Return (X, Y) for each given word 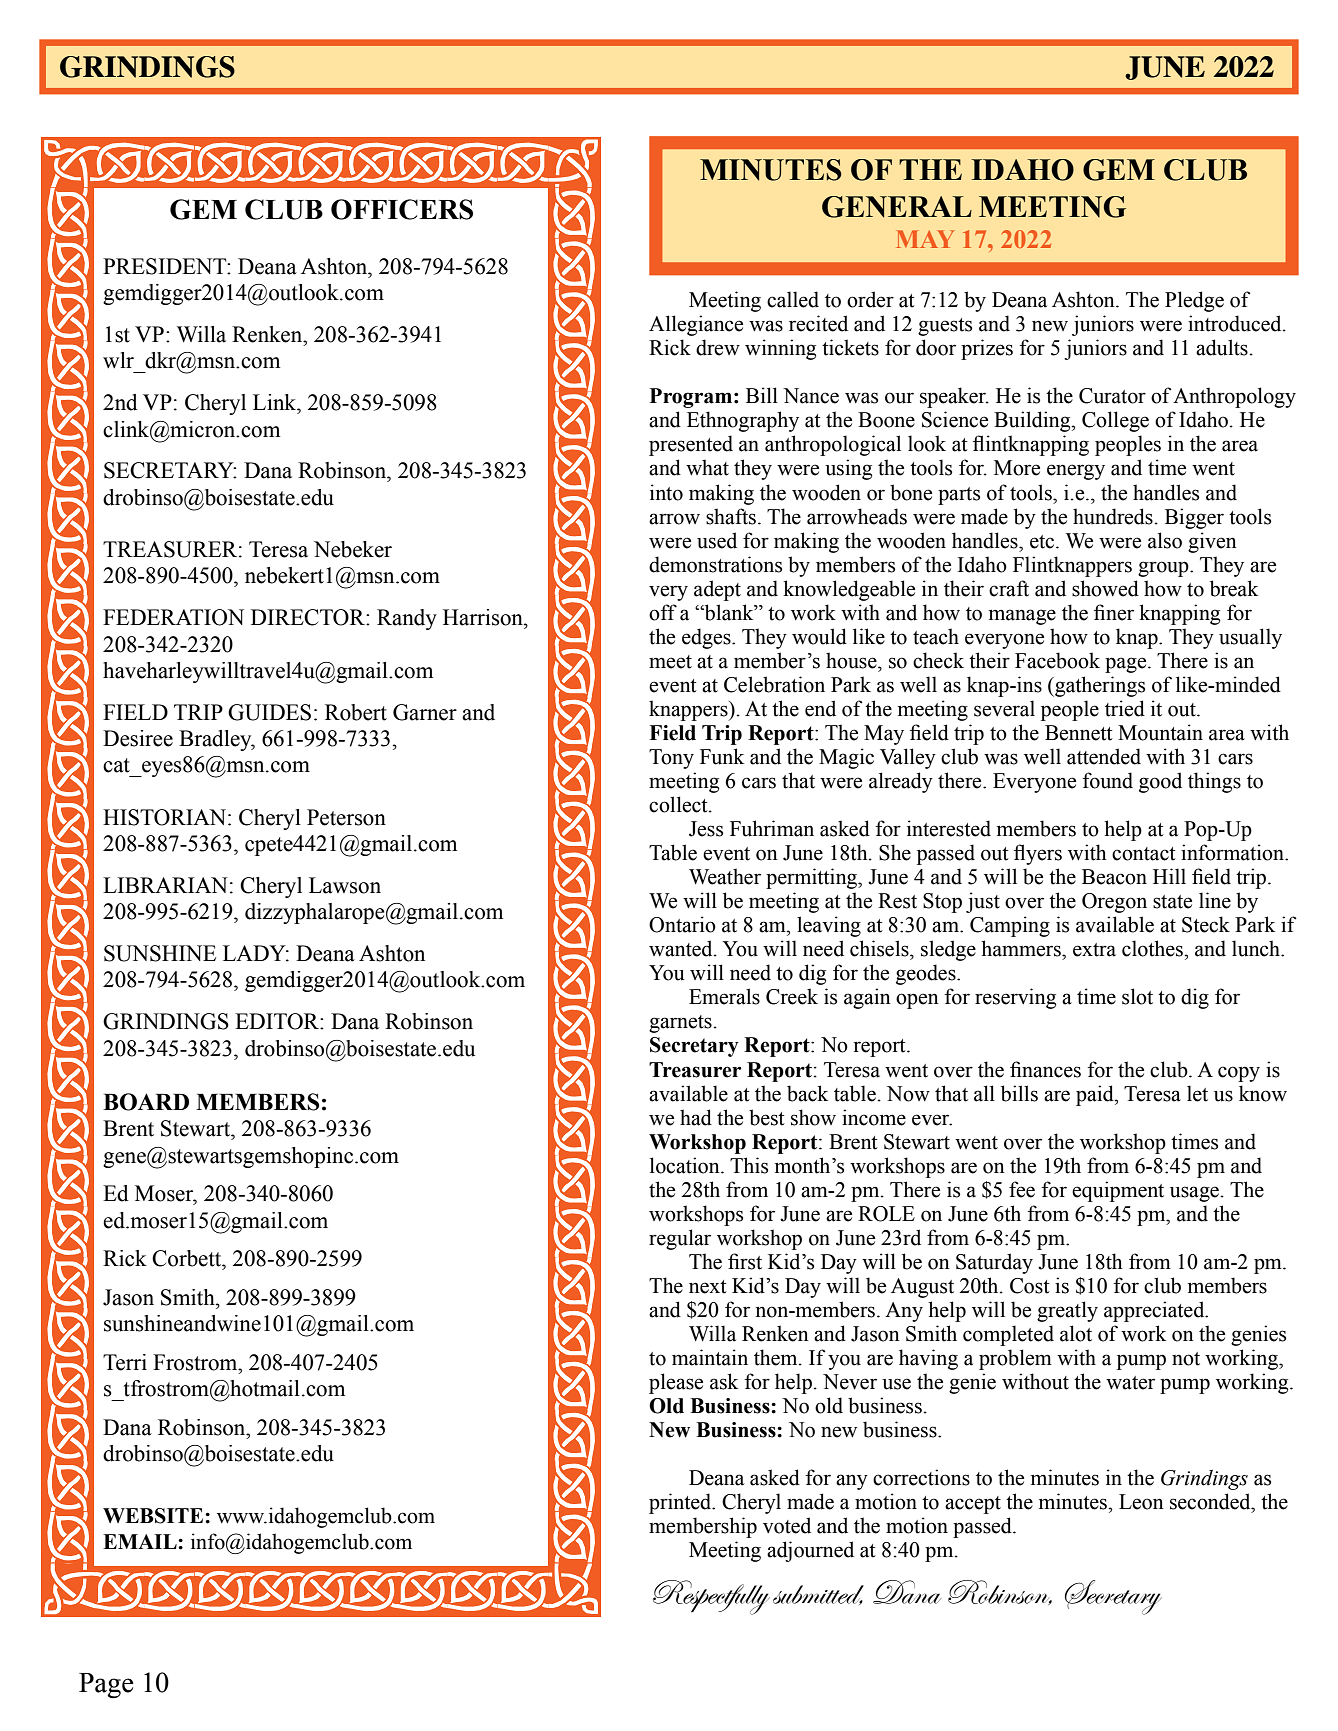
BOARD (146, 1102)
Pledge (1194, 301)
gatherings (1099, 686)
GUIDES (269, 712)
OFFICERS (402, 209)
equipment (1118, 1191)
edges (707, 638)
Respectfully (711, 1597)
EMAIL (141, 1541)
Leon (1141, 1502)
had (696, 1117)
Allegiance (696, 325)
